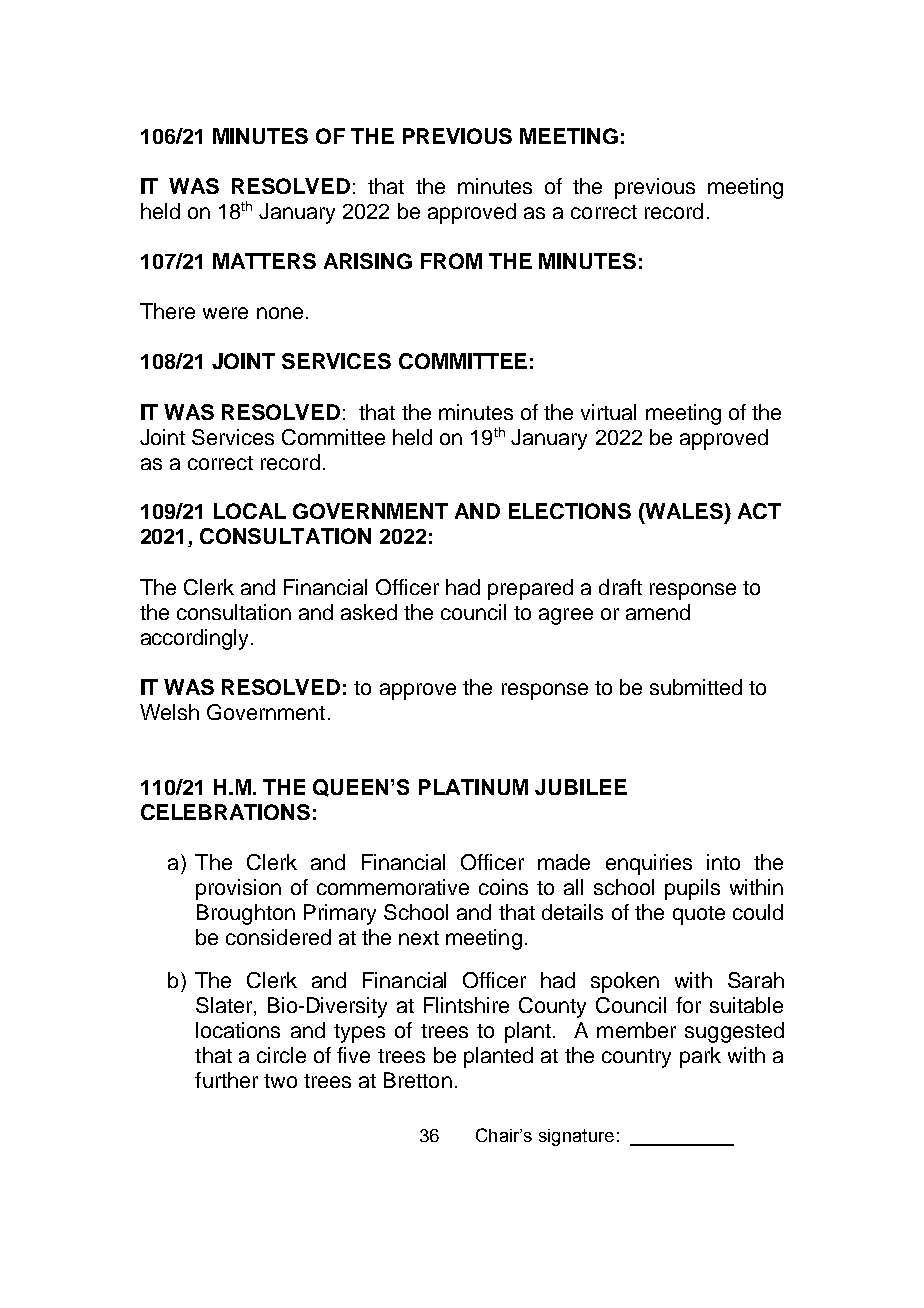  I want to click on ACT, so click(759, 511).
